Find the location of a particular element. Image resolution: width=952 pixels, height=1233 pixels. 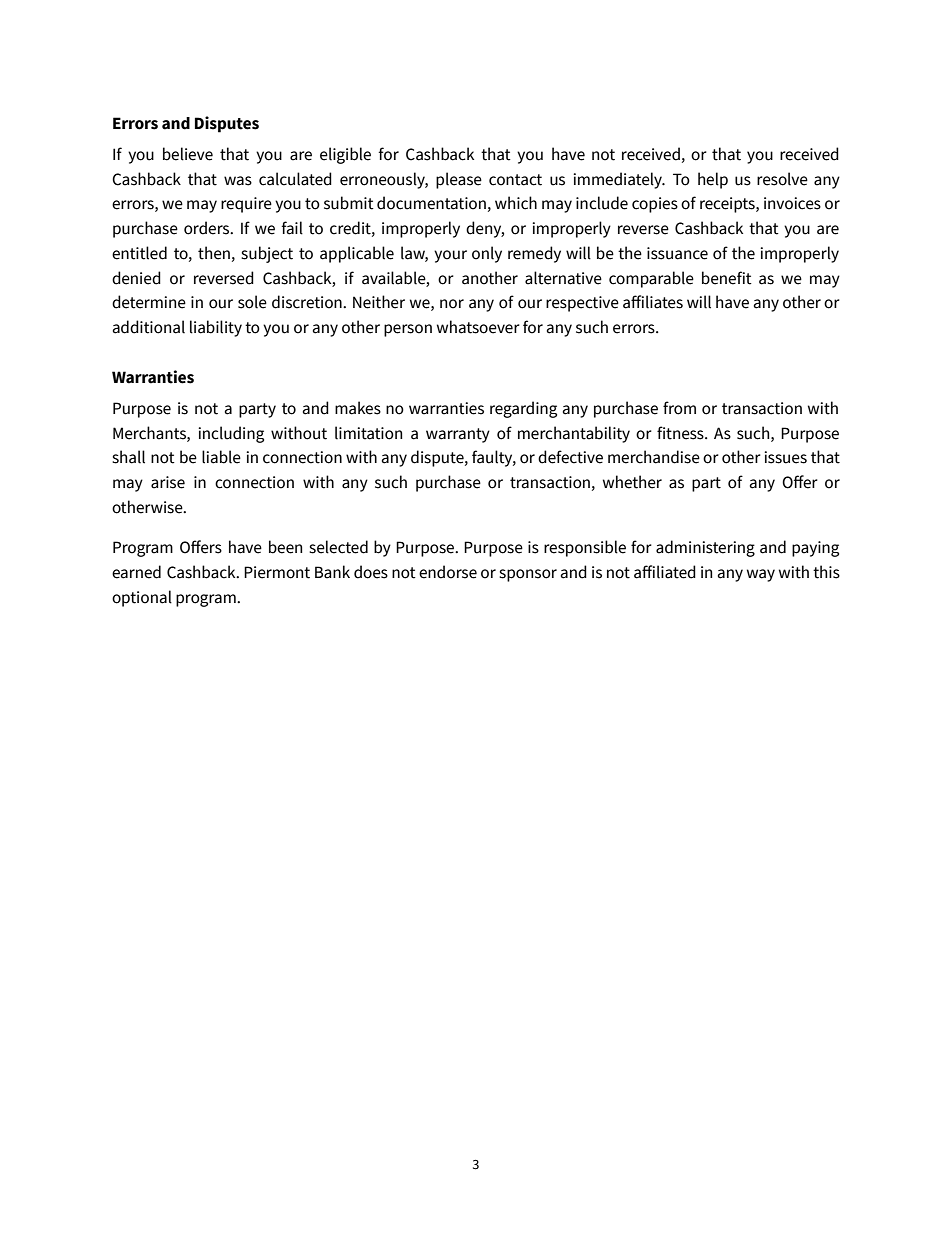

help is located at coordinates (713, 180).
